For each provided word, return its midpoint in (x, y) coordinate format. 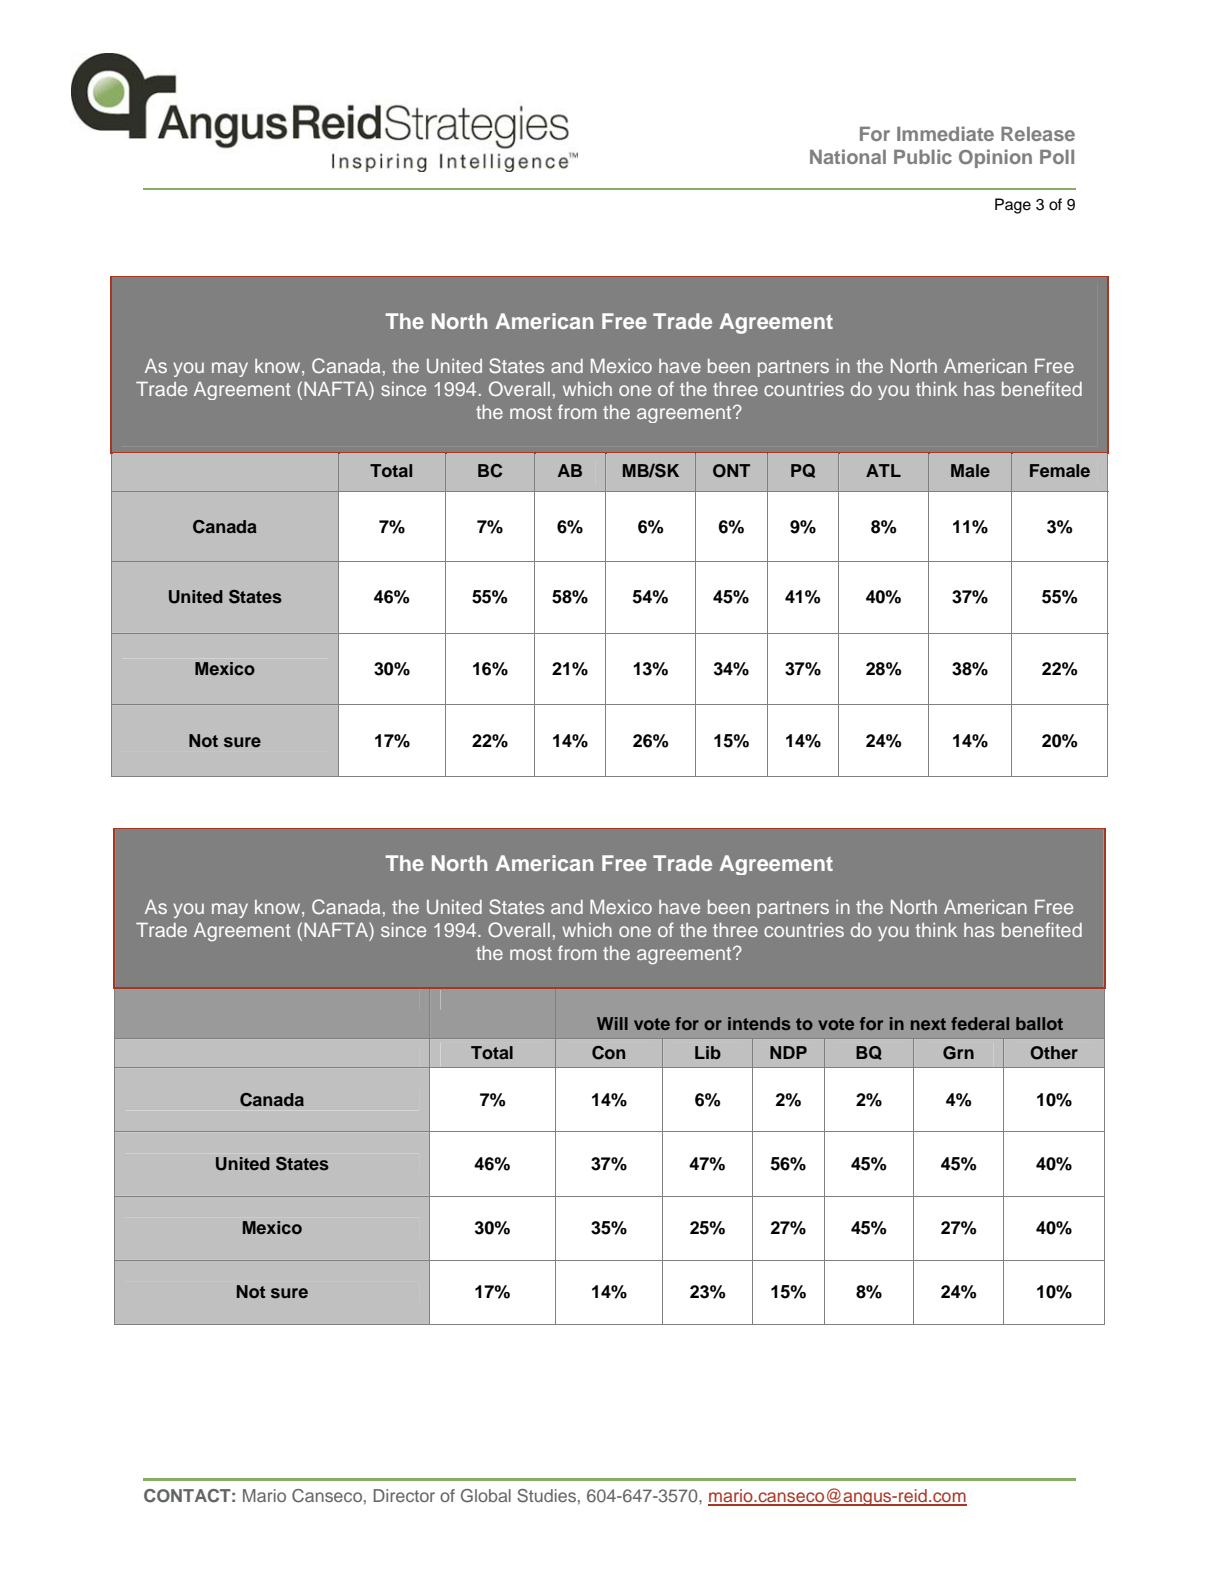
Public (923, 156)
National (848, 156)
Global (486, 1496)
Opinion (995, 158)
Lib (708, 1052)
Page (1013, 206)
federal (980, 1023)
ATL (883, 470)
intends (759, 1023)
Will (612, 1023)
